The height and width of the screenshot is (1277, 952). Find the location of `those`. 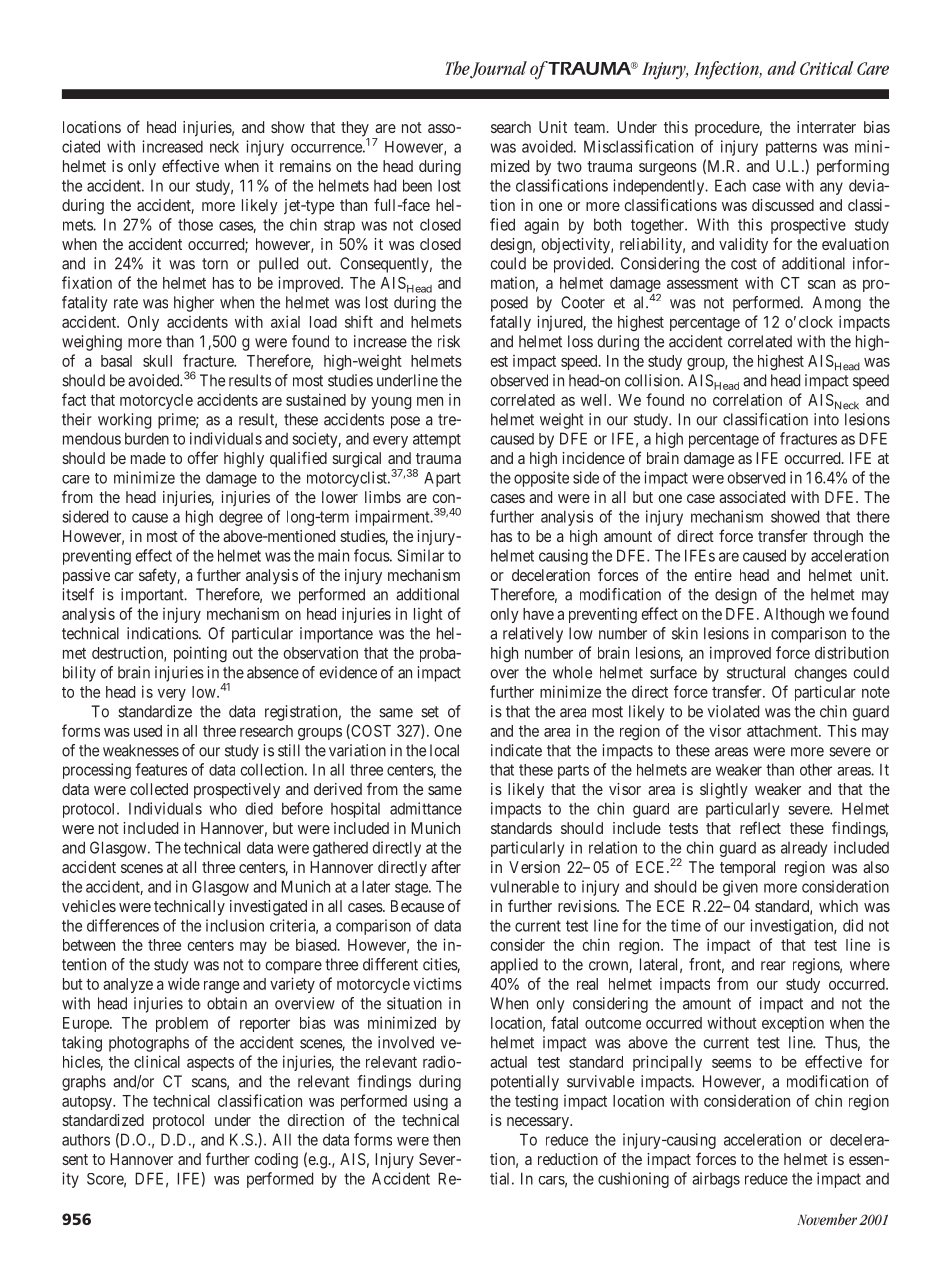

those is located at coordinates (195, 224).
